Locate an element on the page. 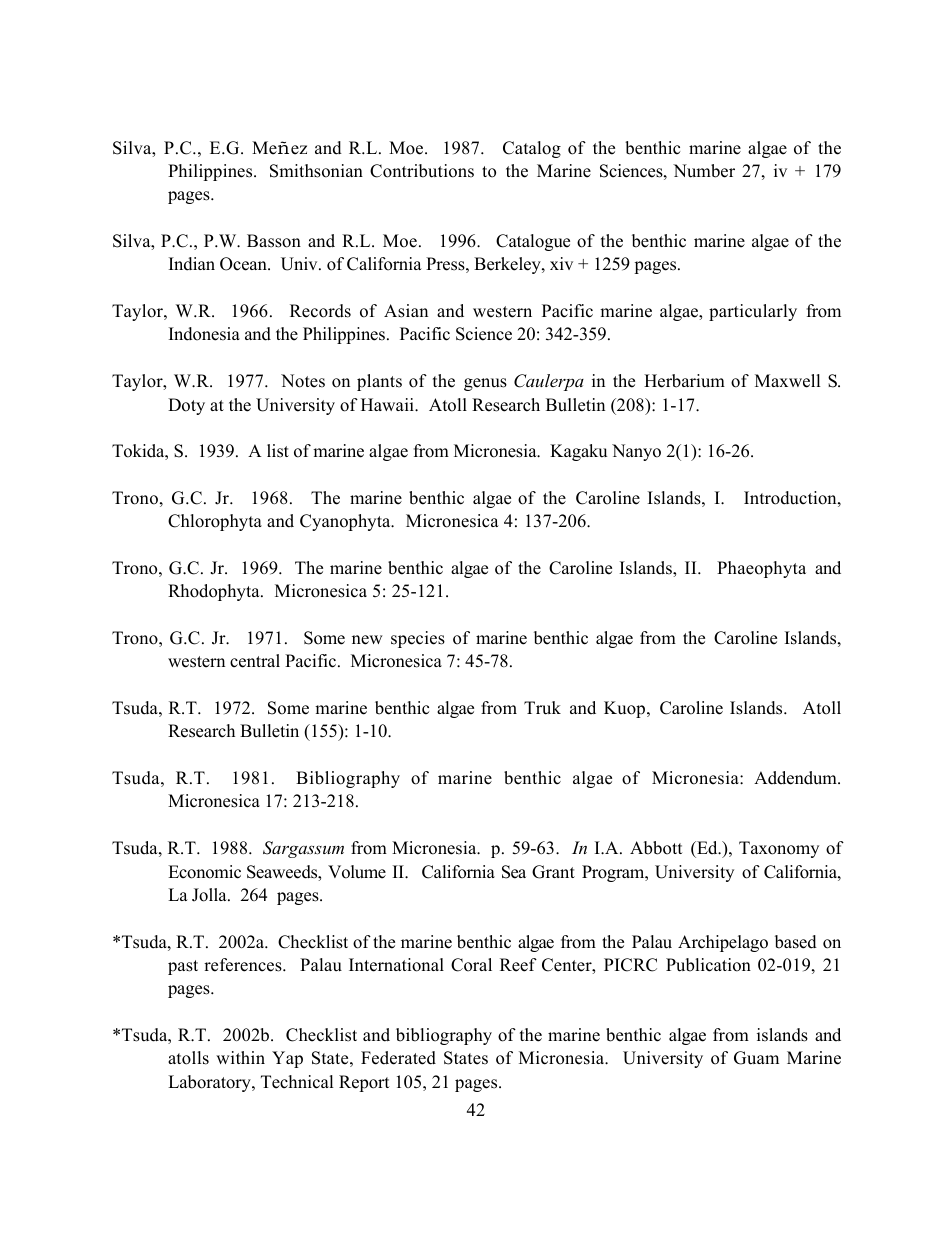 The height and width of the page is (1233, 952). Addendum is located at coordinates (796, 778).
